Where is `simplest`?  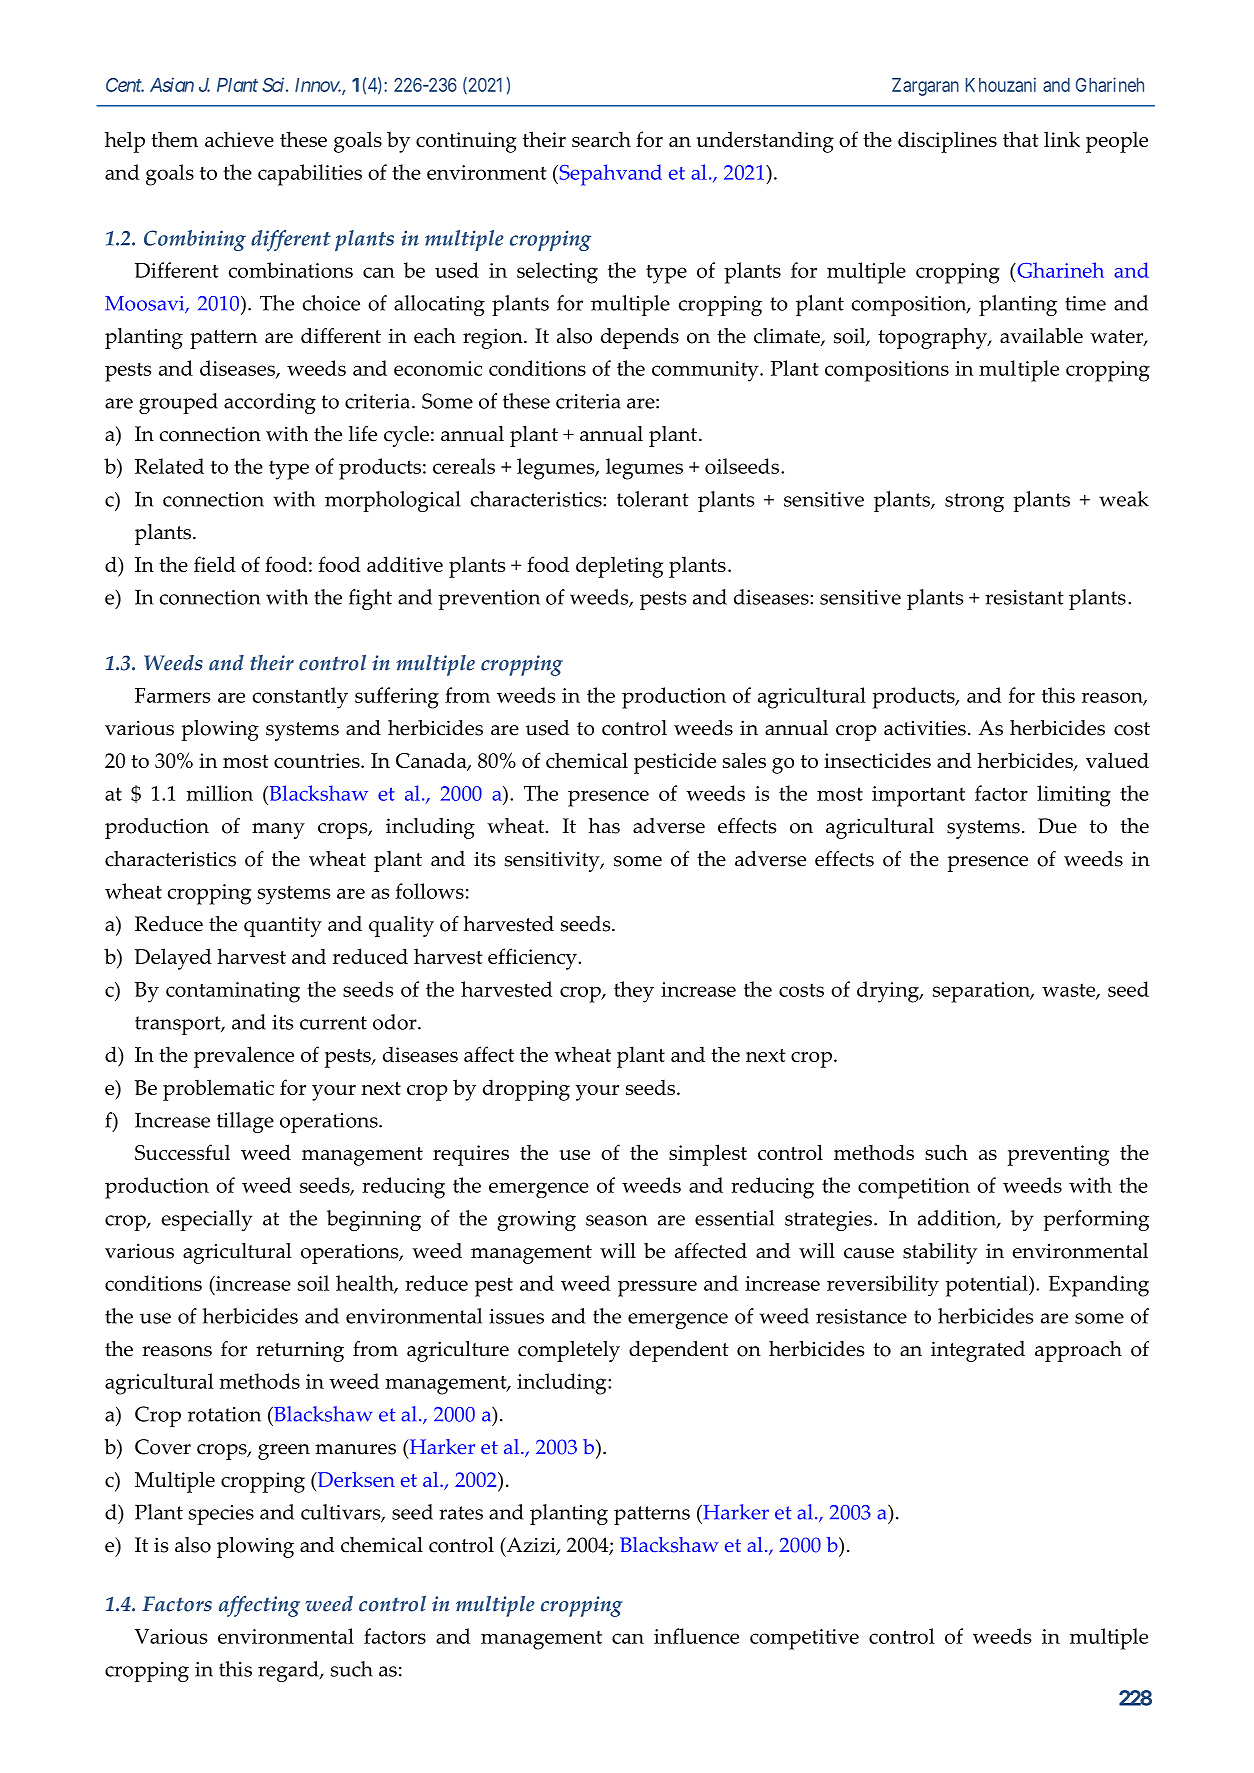 simplest is located at coordinates (708, 1155).
